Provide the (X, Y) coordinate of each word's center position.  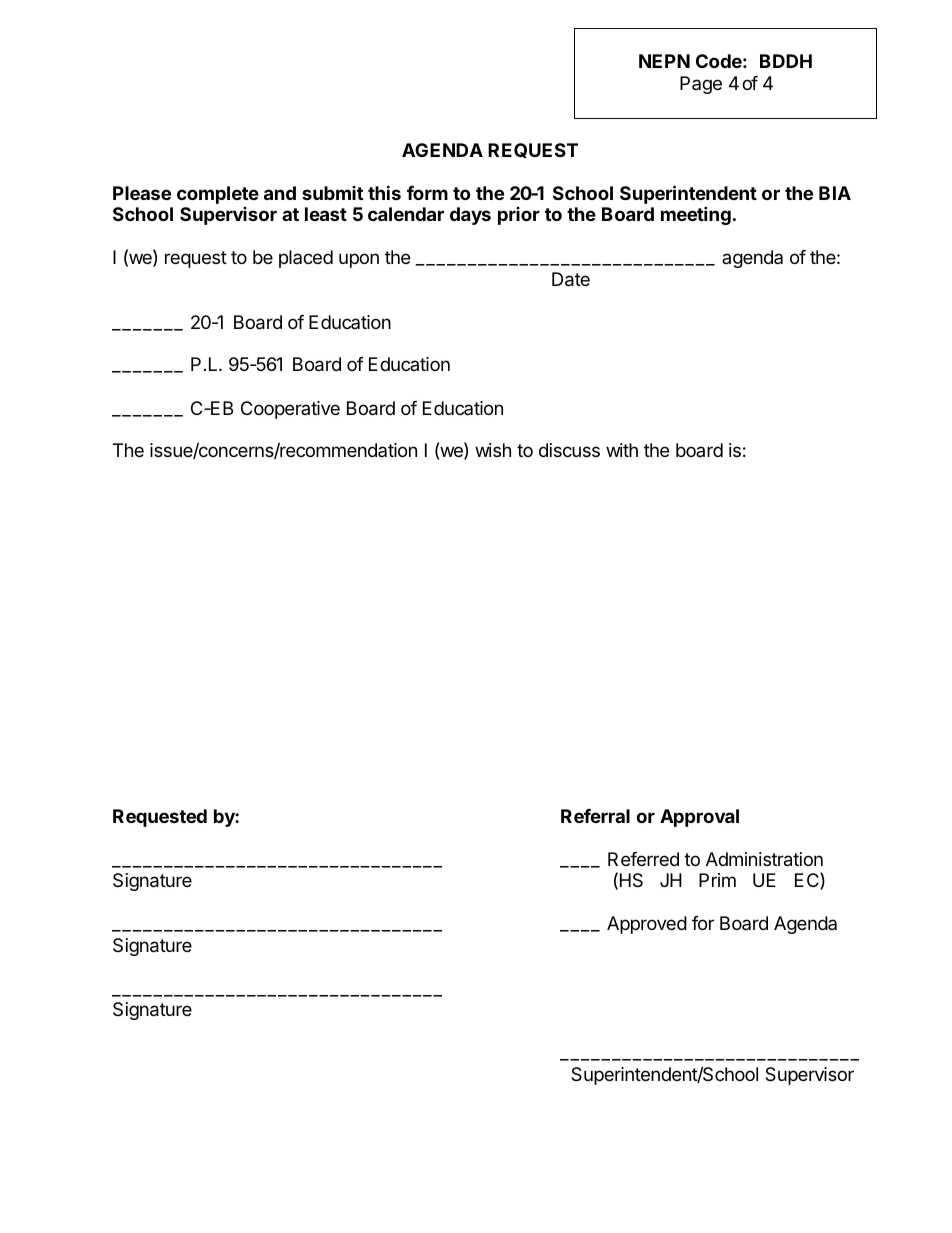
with (622, 450)
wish (493, 450)
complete (218, 195)
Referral (595, 816)
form (427, 193)
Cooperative (290, 410)
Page (701, 85)
